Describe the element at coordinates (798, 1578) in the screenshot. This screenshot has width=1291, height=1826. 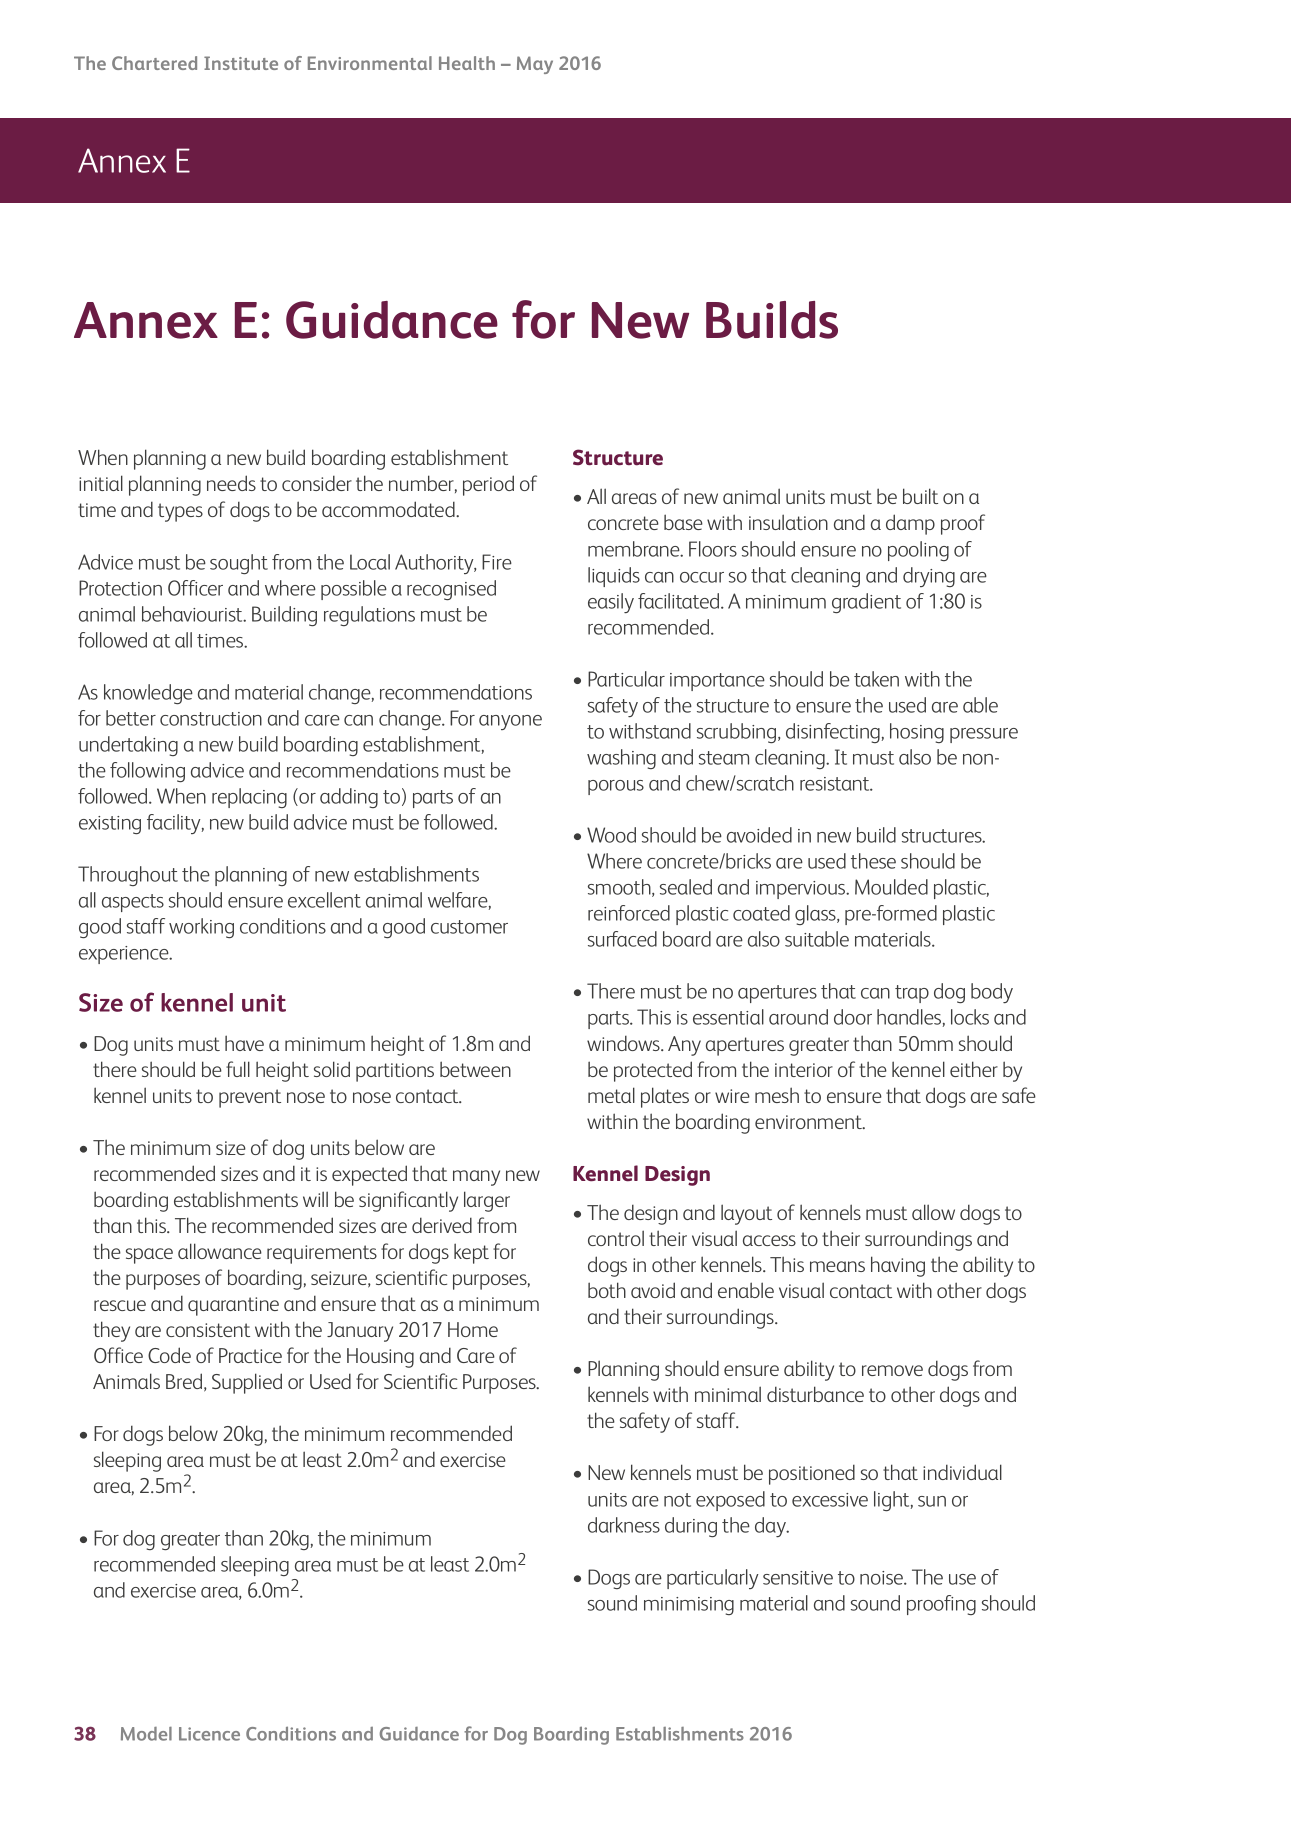
I see `sensitive` at that location.
